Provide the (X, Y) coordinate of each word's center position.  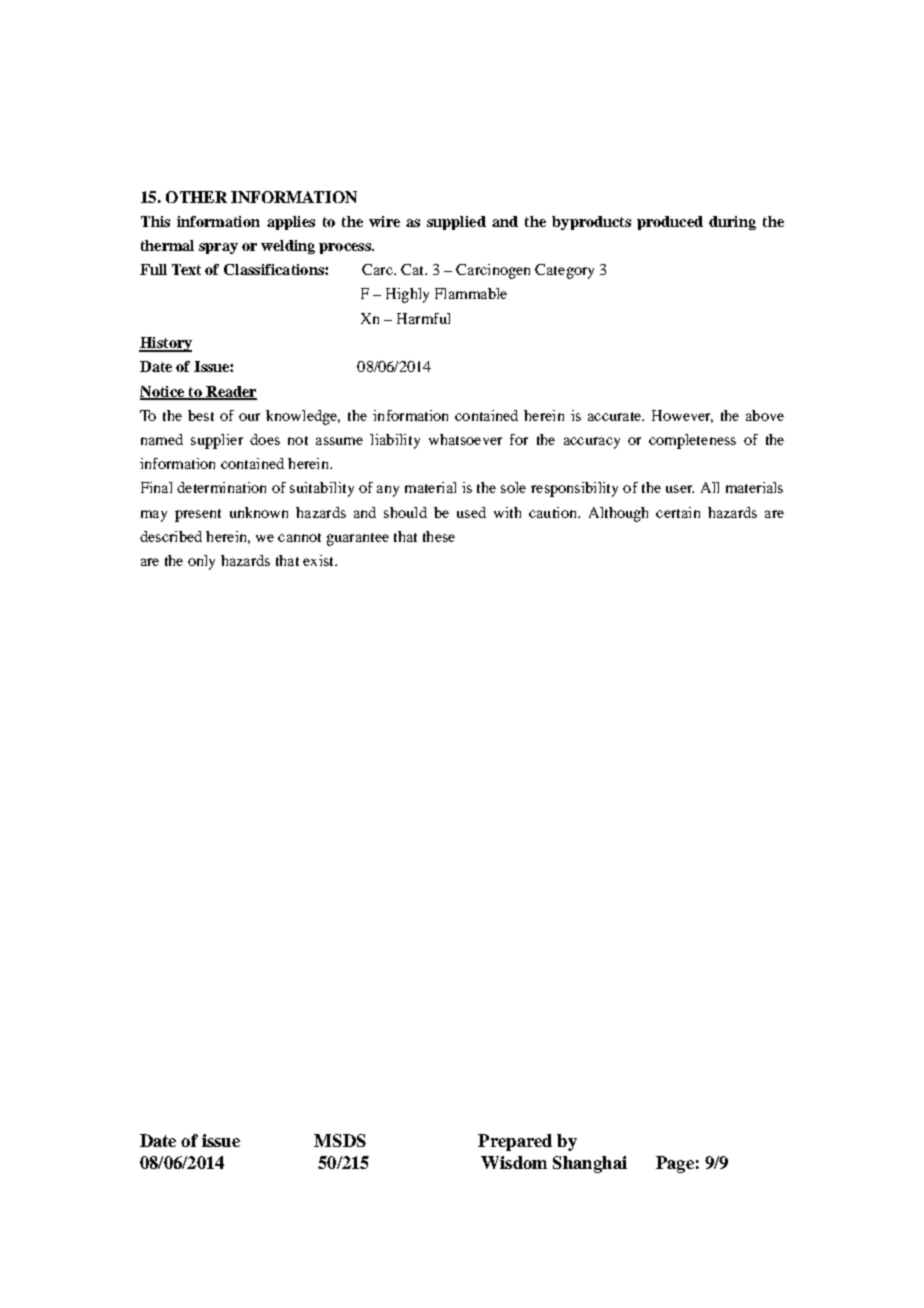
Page (675, 1164)
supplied (456, 223)
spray (218, 248)
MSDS (340, 1140)
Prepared (515, 1142)
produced (670, 223)
